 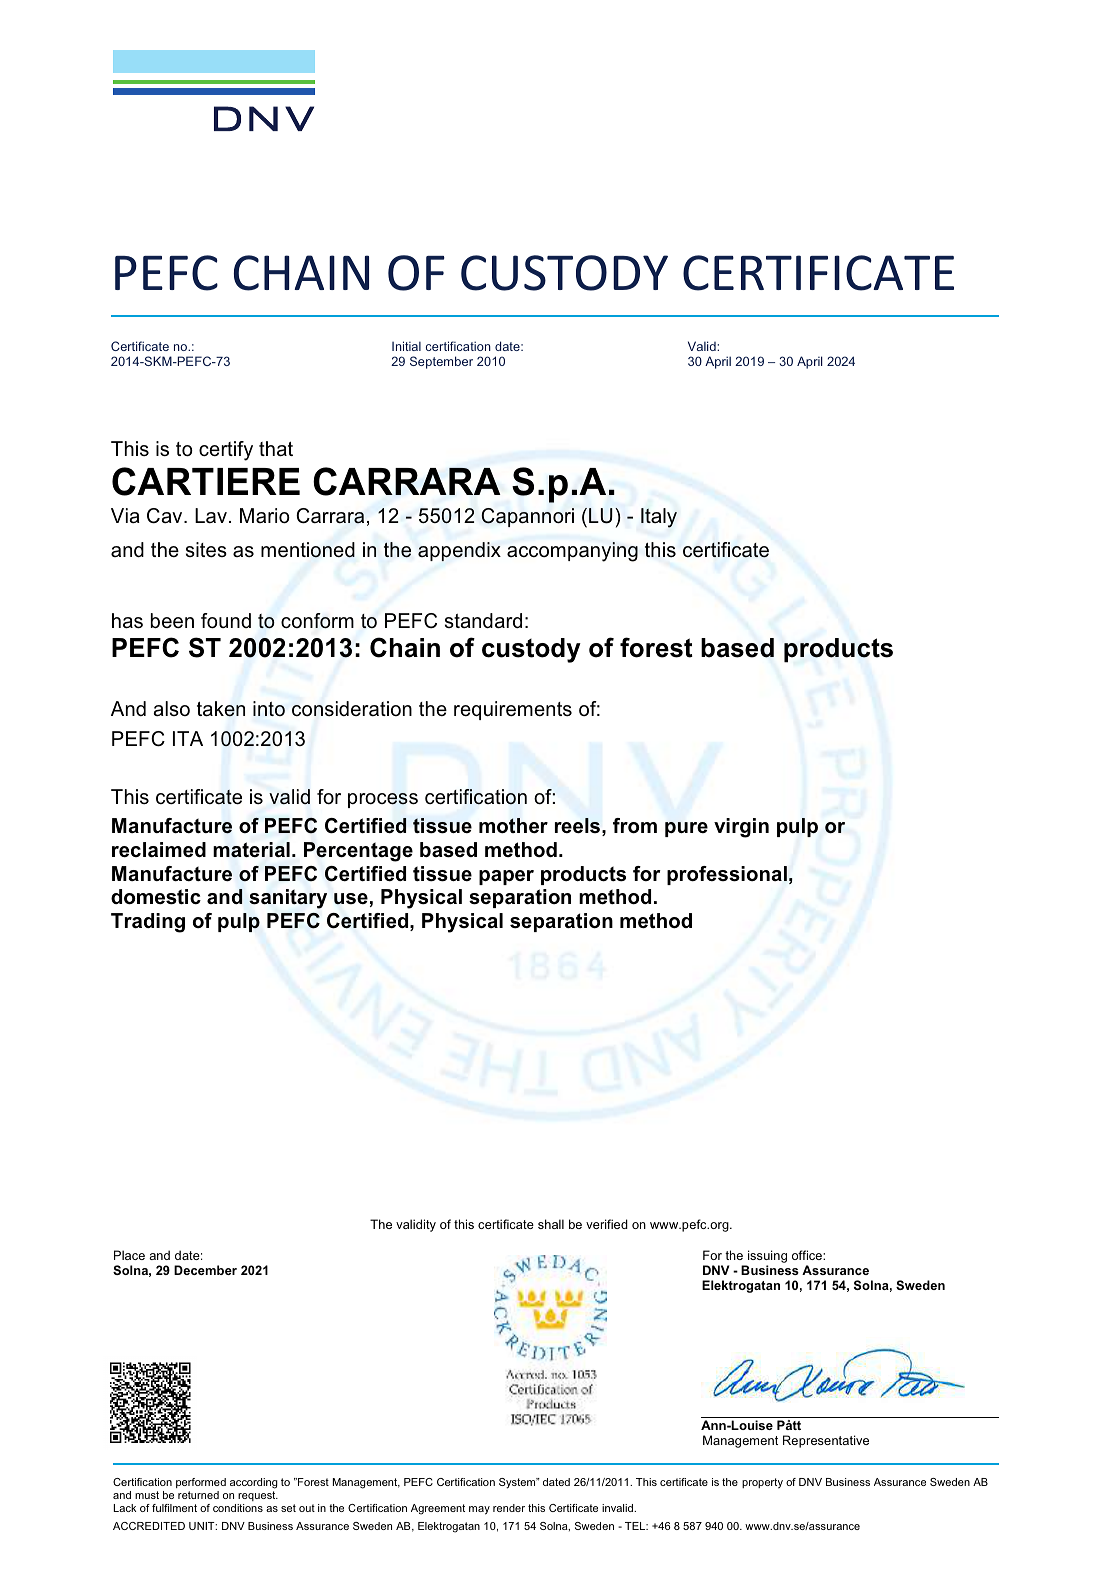 What do you see at coordinates (198, 1495) in the screenshot?
I see `returned` at bounding box center [198, 1495].
